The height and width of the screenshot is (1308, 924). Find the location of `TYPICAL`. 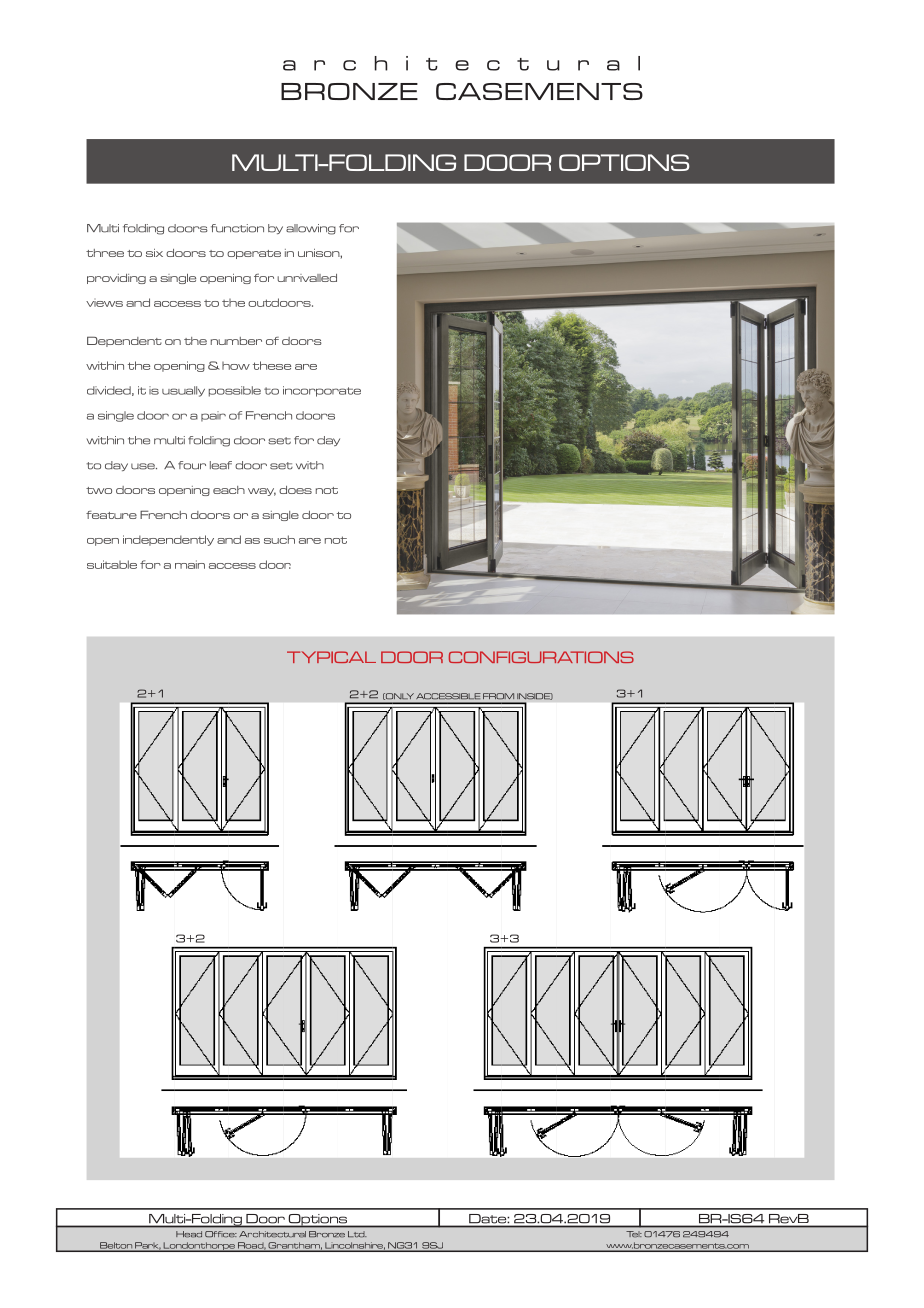

TYPICAL is located at coordinates (331, 657).
